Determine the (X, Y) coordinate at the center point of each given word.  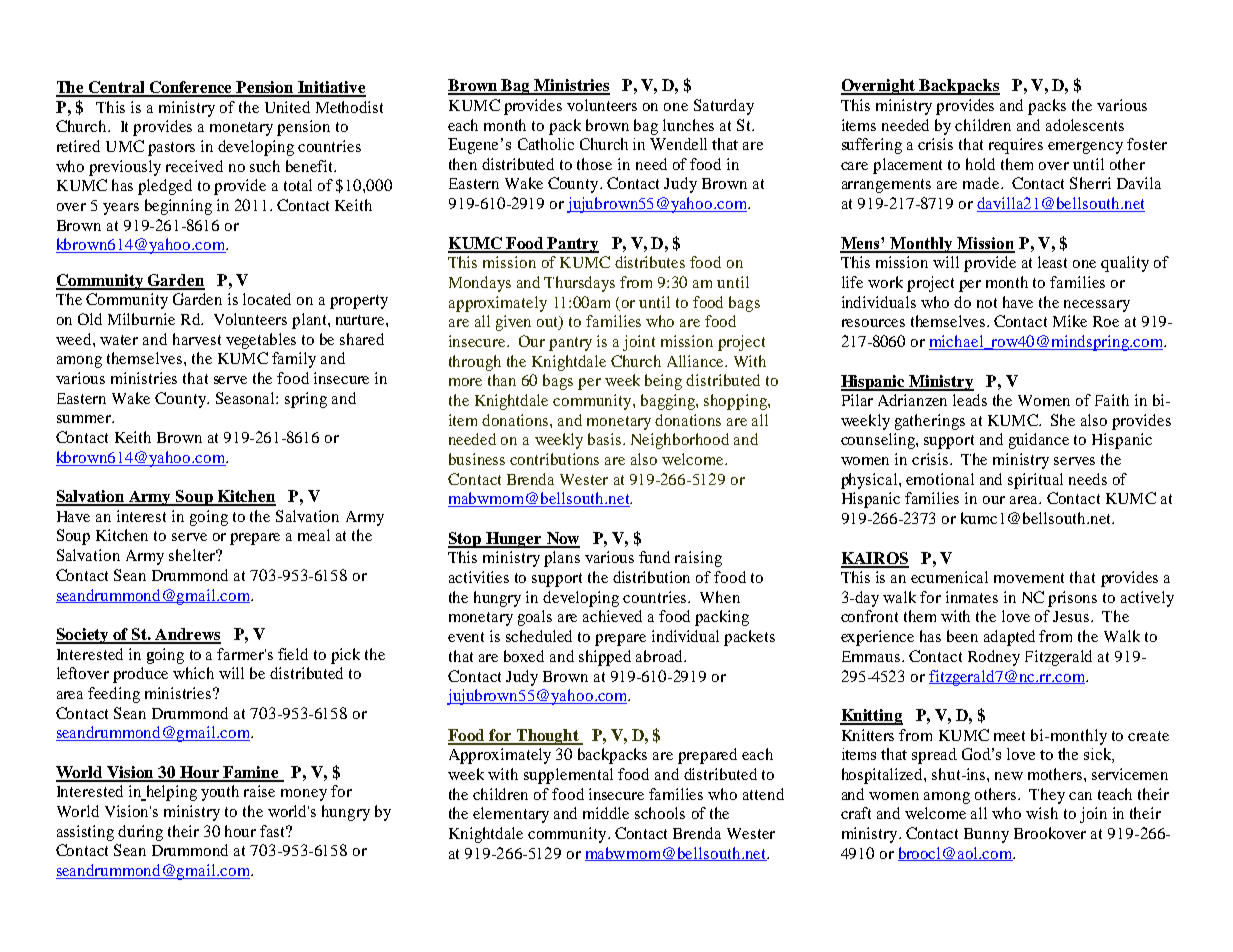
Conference (191, 88)
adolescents (1085, 125)
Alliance (696, 361)
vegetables (261, 341)
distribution (651, 577)
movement (1029, 578)
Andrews (187, 635)
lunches (688, 125)
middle (606, 813)
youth (220, 793)
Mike (1070, 321)
